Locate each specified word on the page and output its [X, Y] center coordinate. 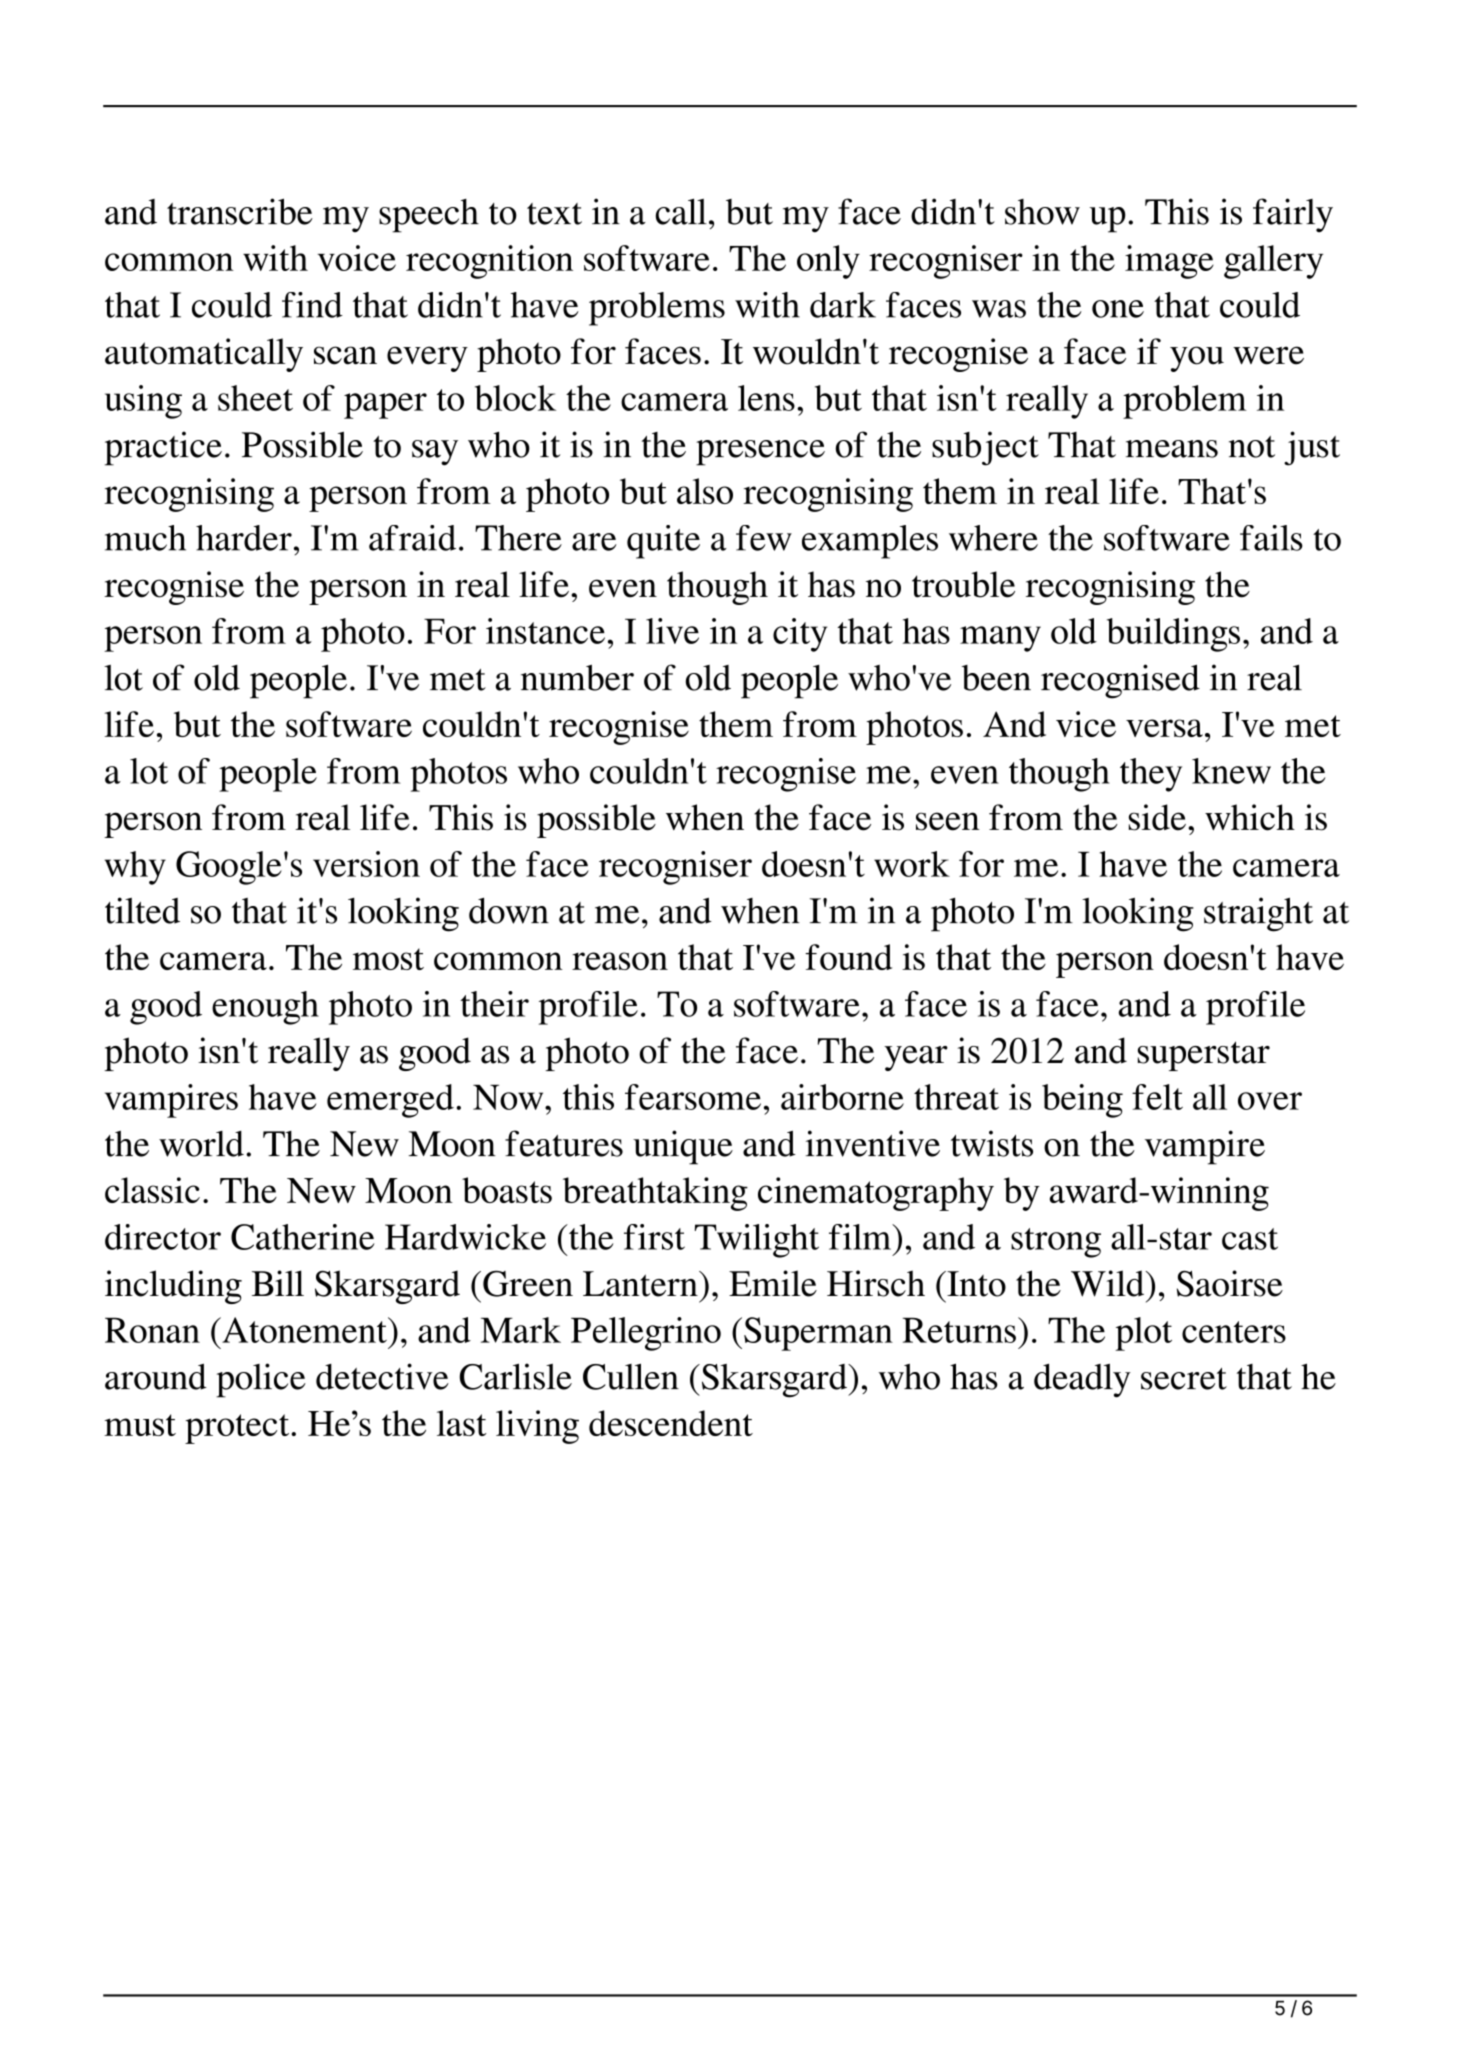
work [912, 864]
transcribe [240, 211]
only [828, 262]
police [261, 1380]
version [366, 864]
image [1169, 262]
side [1157, 817]
